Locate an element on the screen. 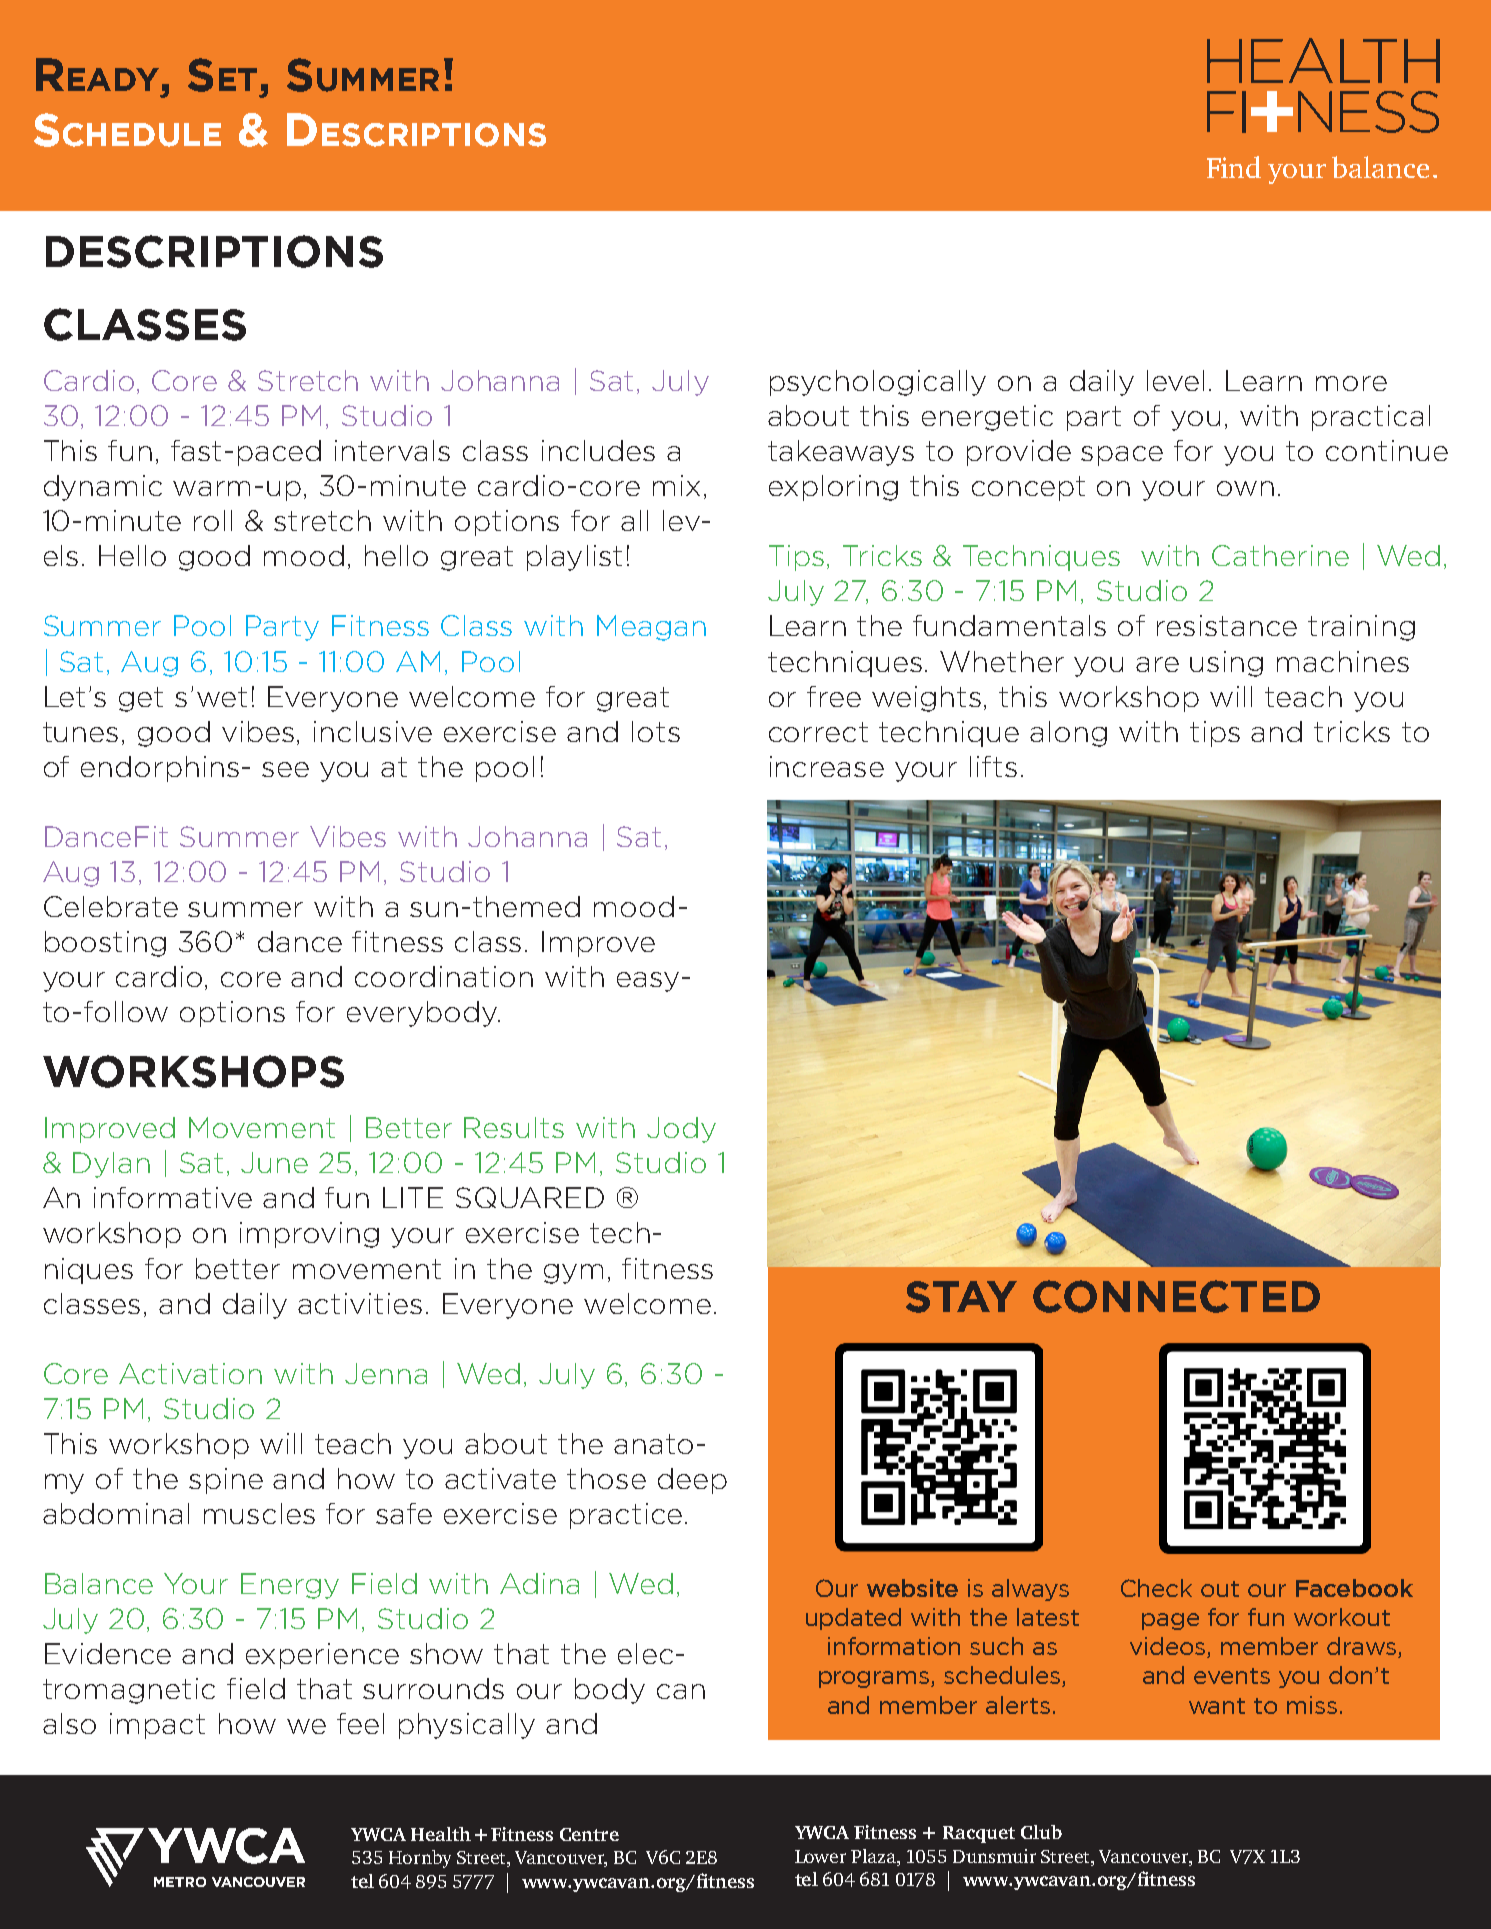 This screenshot has height=1929, width=1491. impact is located at coordinates (157, 1726).
